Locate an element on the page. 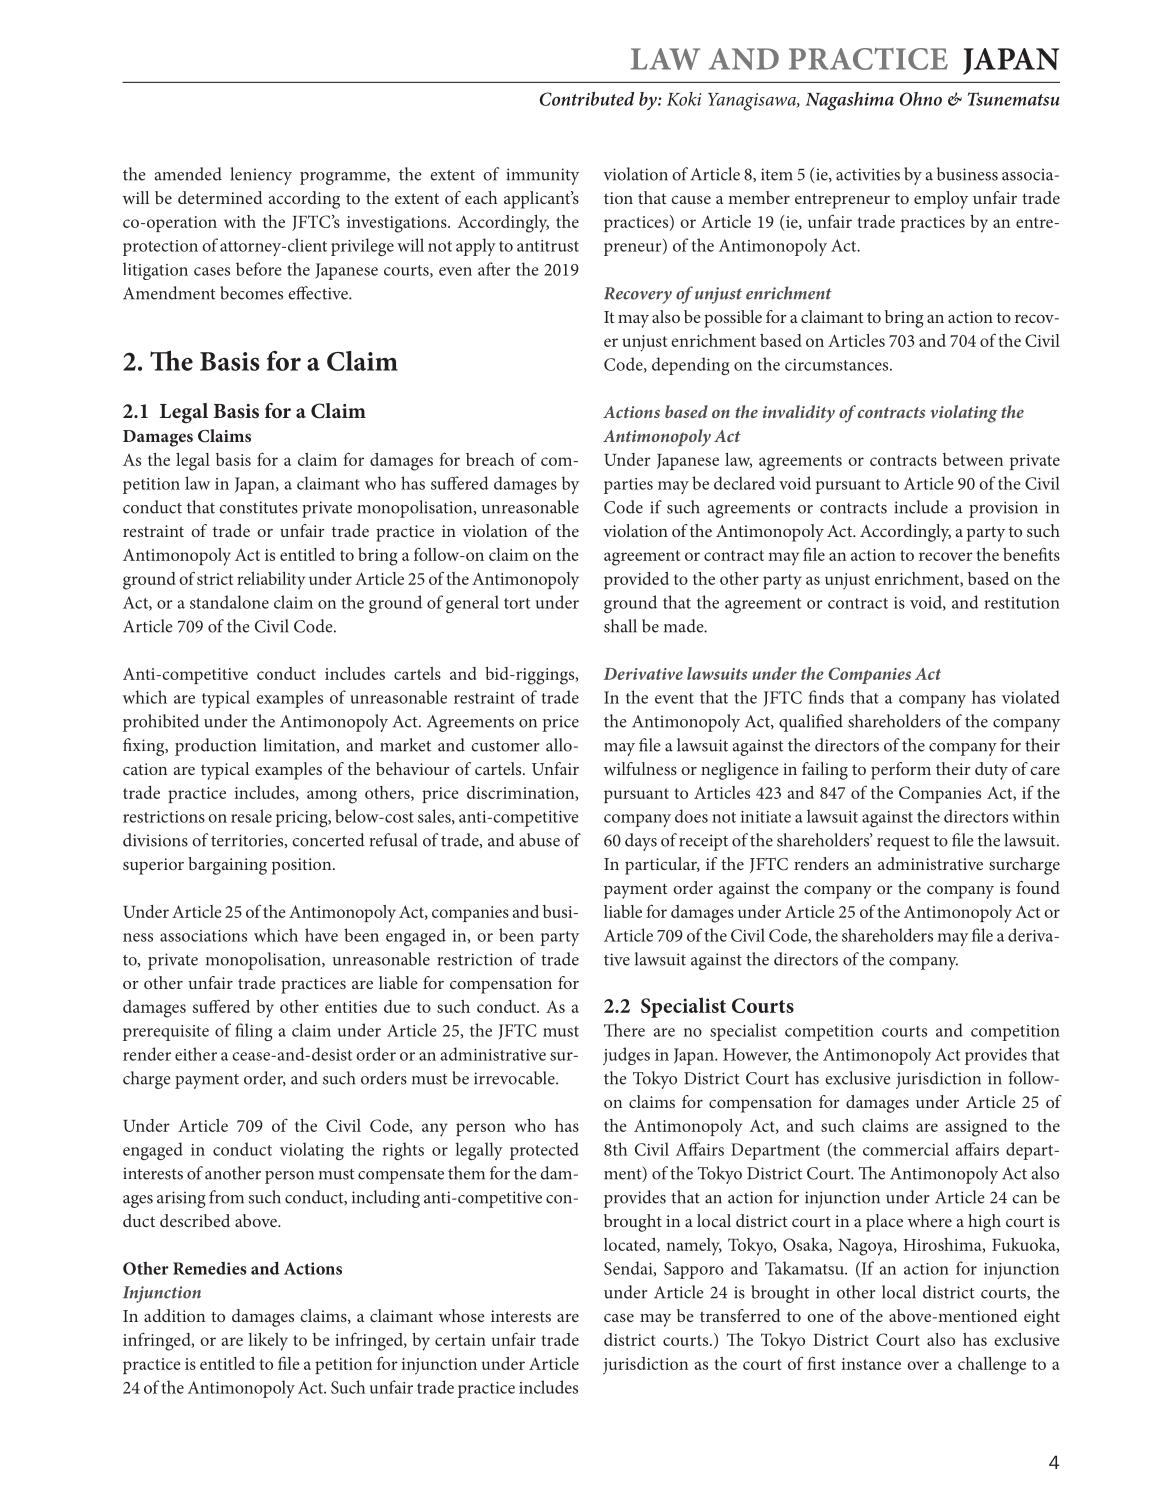 The width and height of the image is (1158, 1508). Contributed is located at coordinates (587, 99).
